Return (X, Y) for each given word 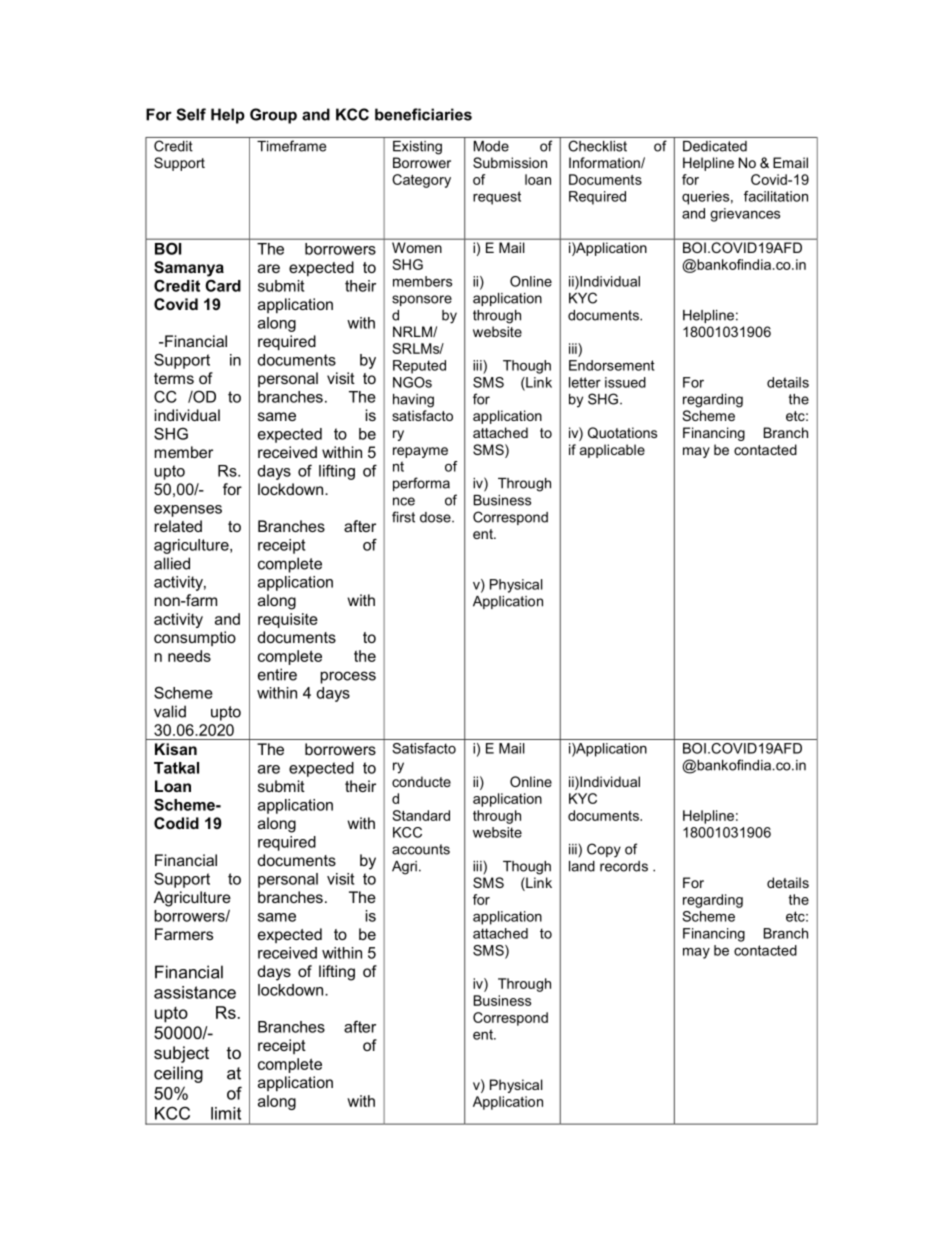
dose (436, 517)
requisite (288, 620)
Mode (491, 146)
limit (226, 1113)
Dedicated (715, 146)
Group (273, 116)
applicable (612, 451)
